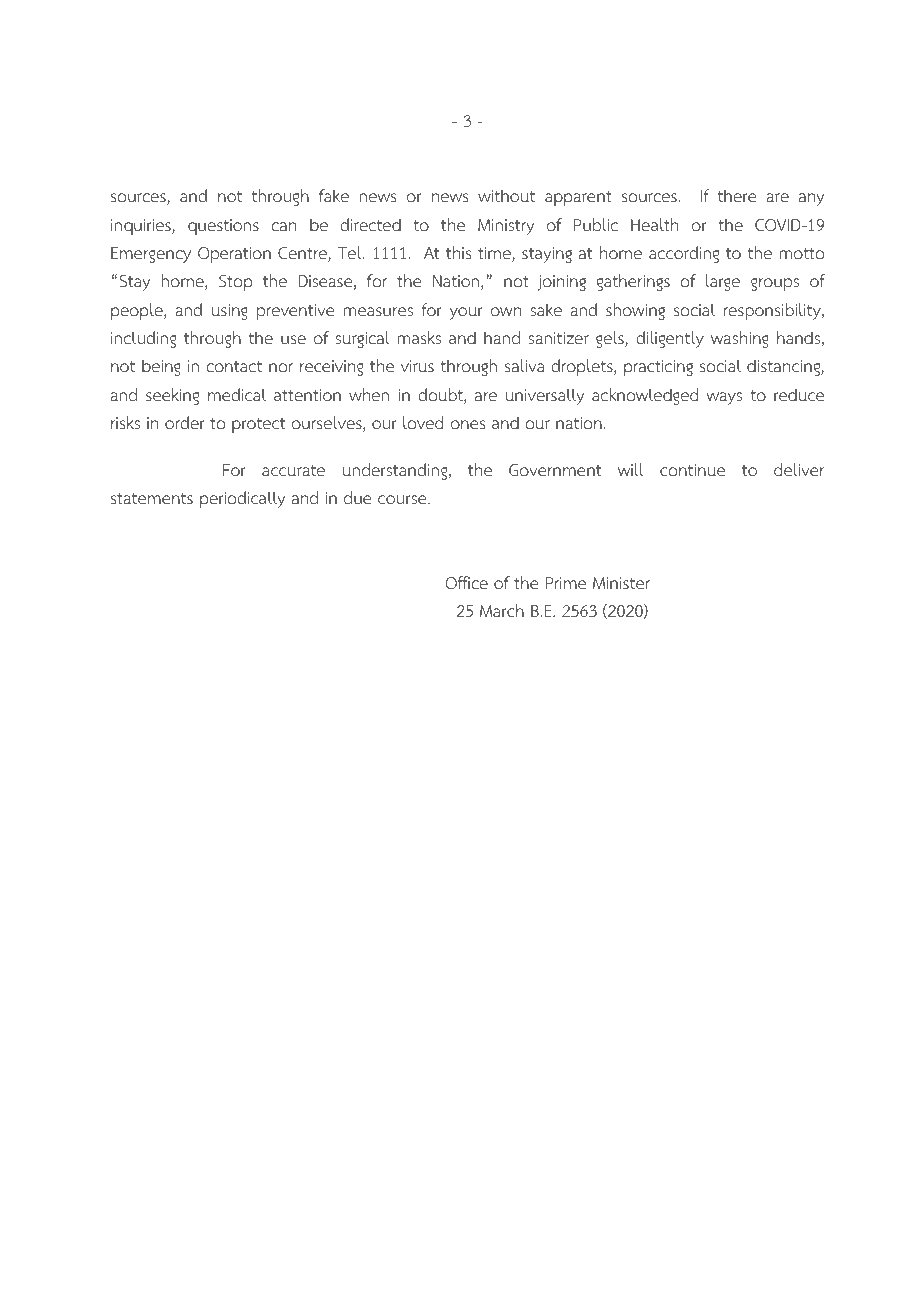 The height and width of the screenshot is (1307, 924). What do you see at coordinates (737, 196) in the screenshot?
I see `there` at bounding box center [737, 196].
